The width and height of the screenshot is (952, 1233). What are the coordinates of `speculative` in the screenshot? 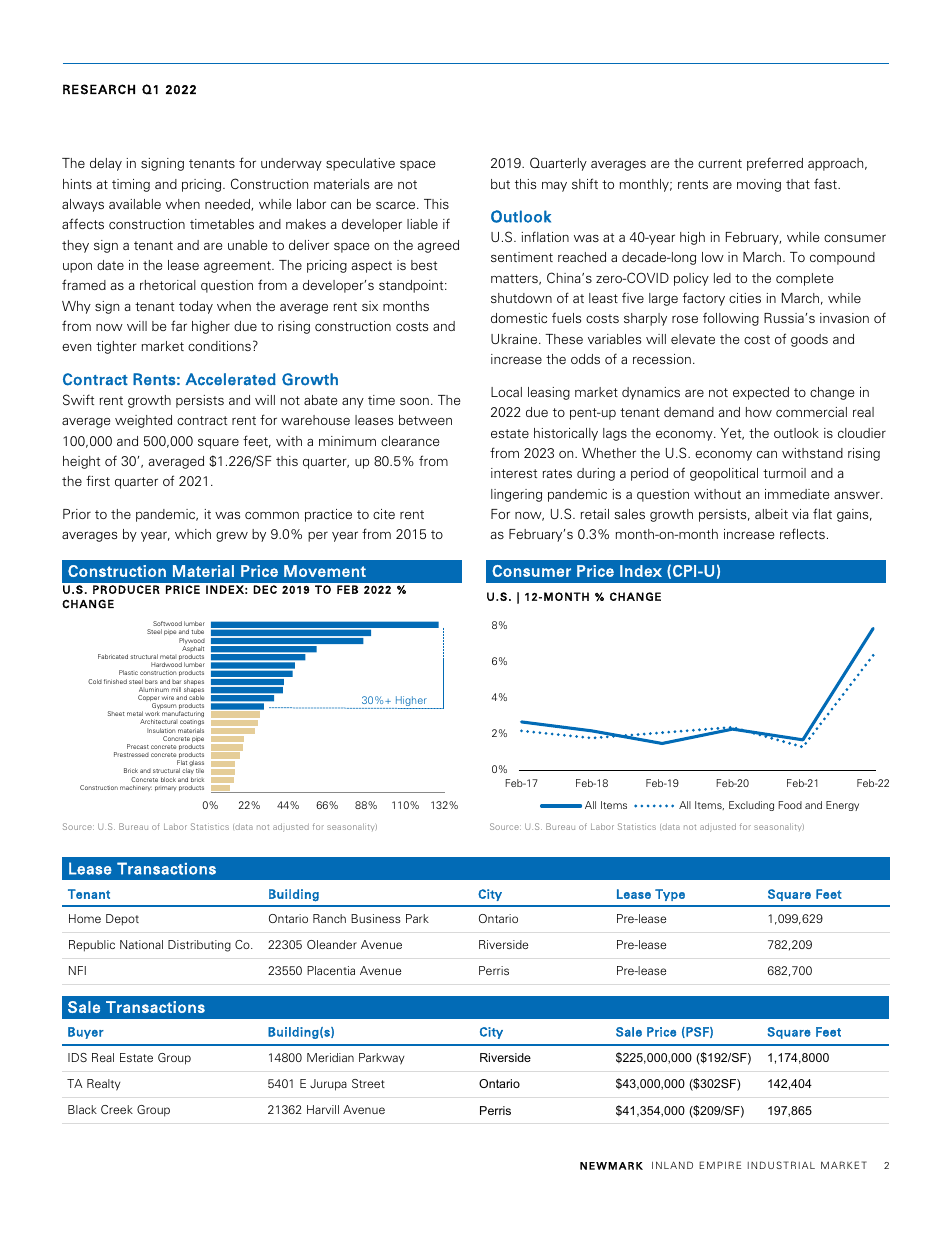 It's located at (360, 164).
